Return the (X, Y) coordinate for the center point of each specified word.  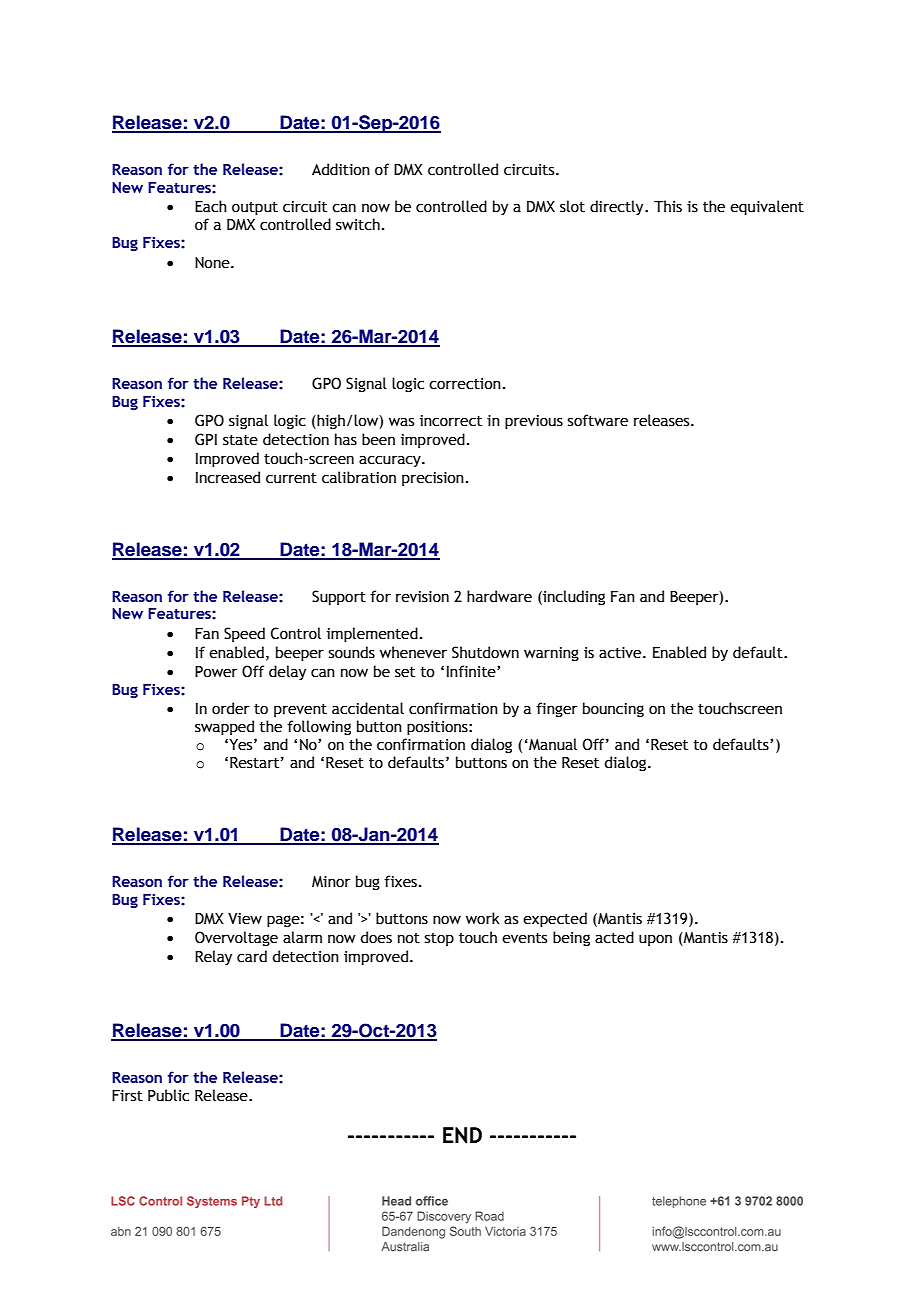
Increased (228, 477)
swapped (224, 727)
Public (168, 1095)
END (462, 1135)
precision (433, 479)
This (668, 206)
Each (211, 206)
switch (358, 224)
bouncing (613, 709)
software (598, 420)
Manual (552, 744)
